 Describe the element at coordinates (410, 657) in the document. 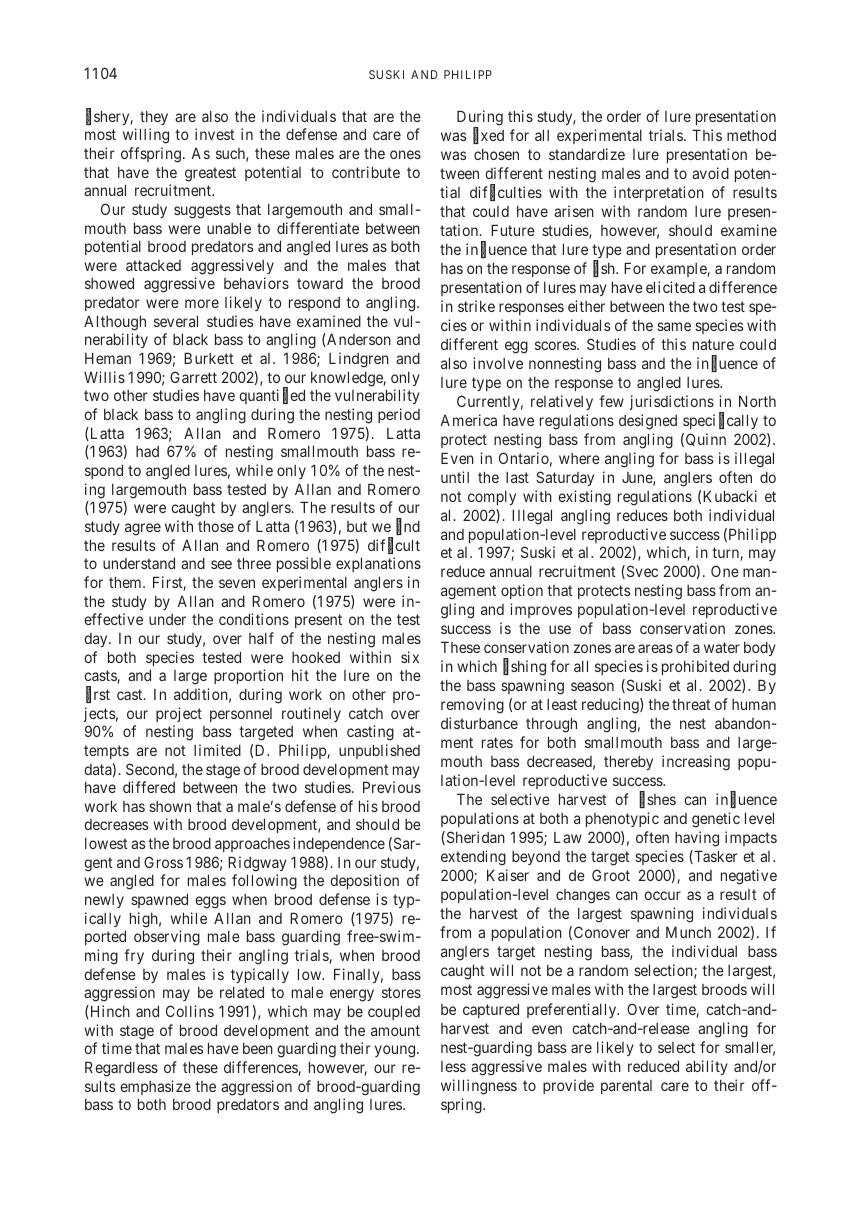

I see `six` at that location.
